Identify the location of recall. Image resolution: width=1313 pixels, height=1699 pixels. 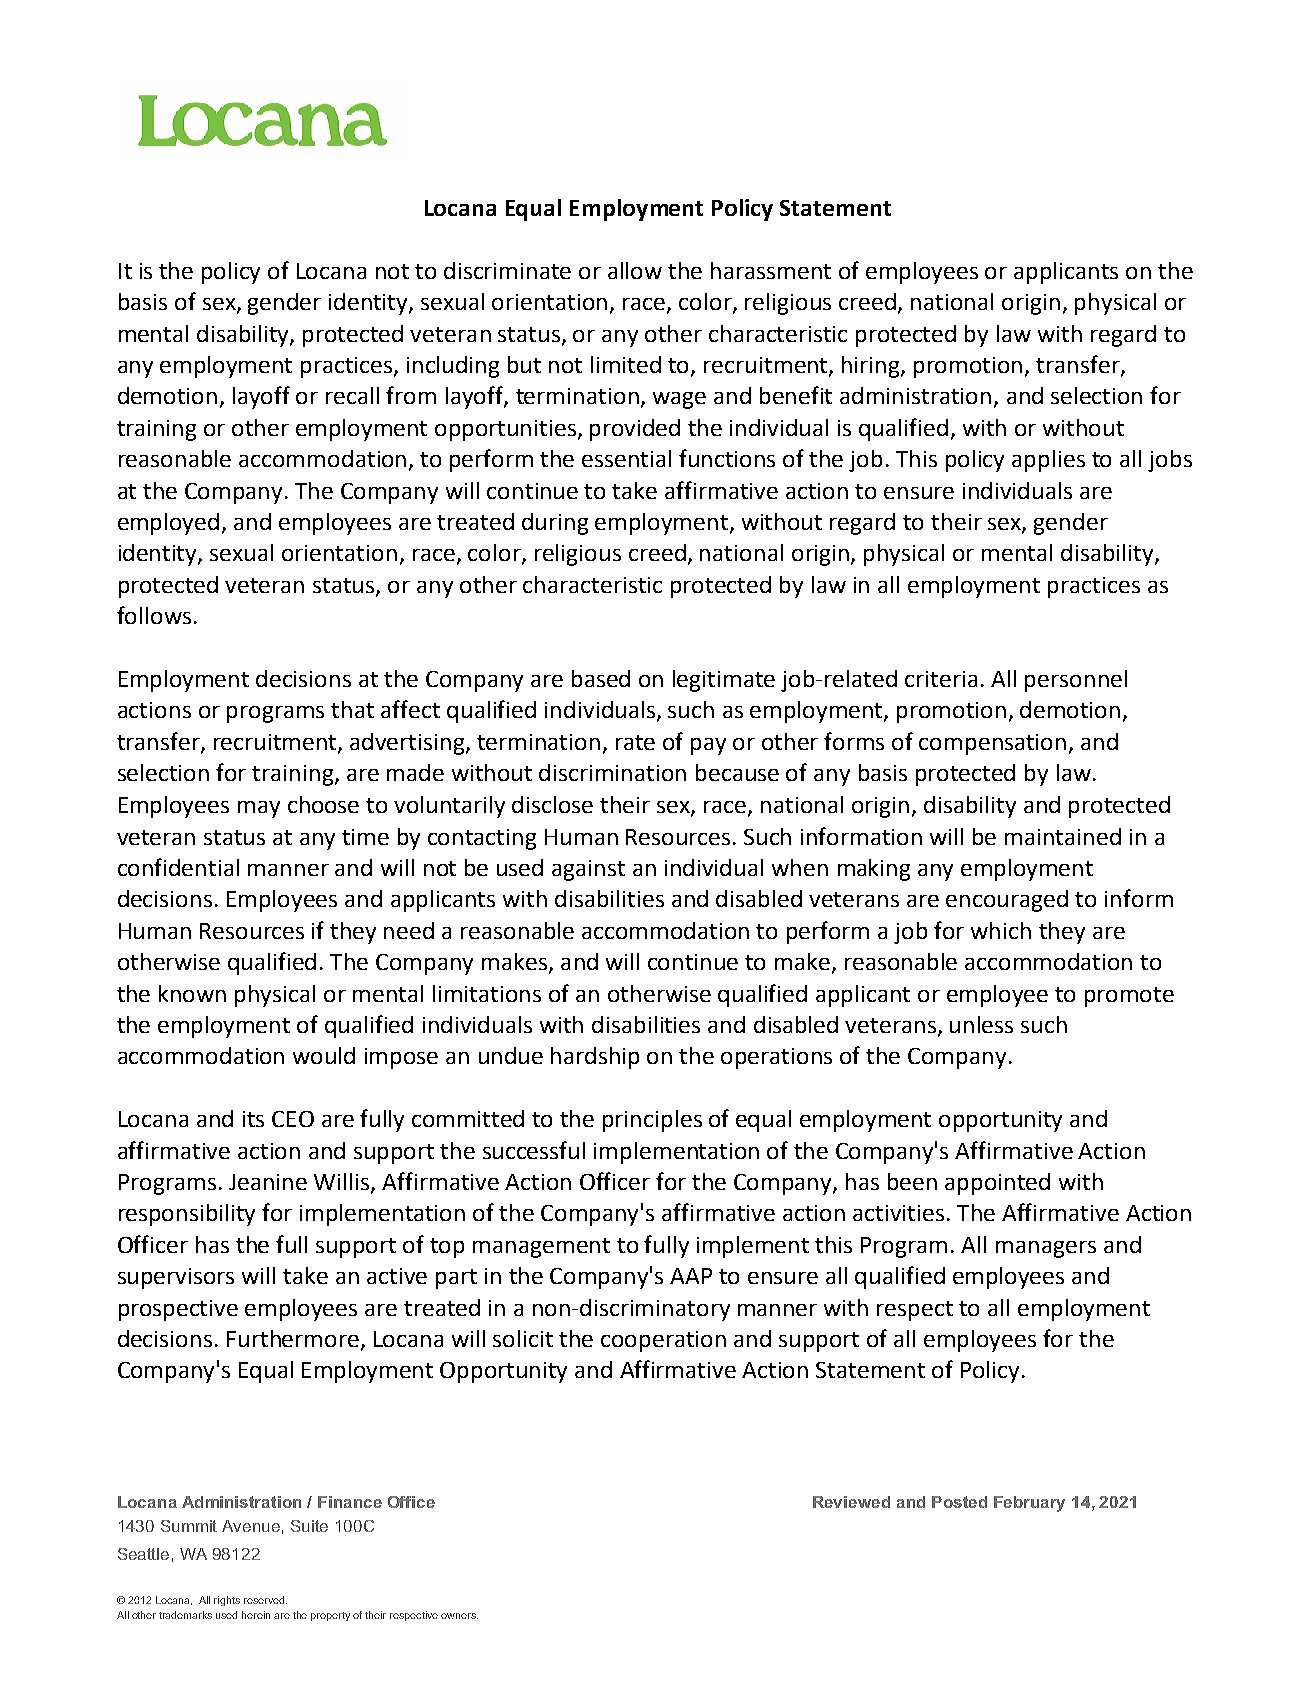
(352, 395).
